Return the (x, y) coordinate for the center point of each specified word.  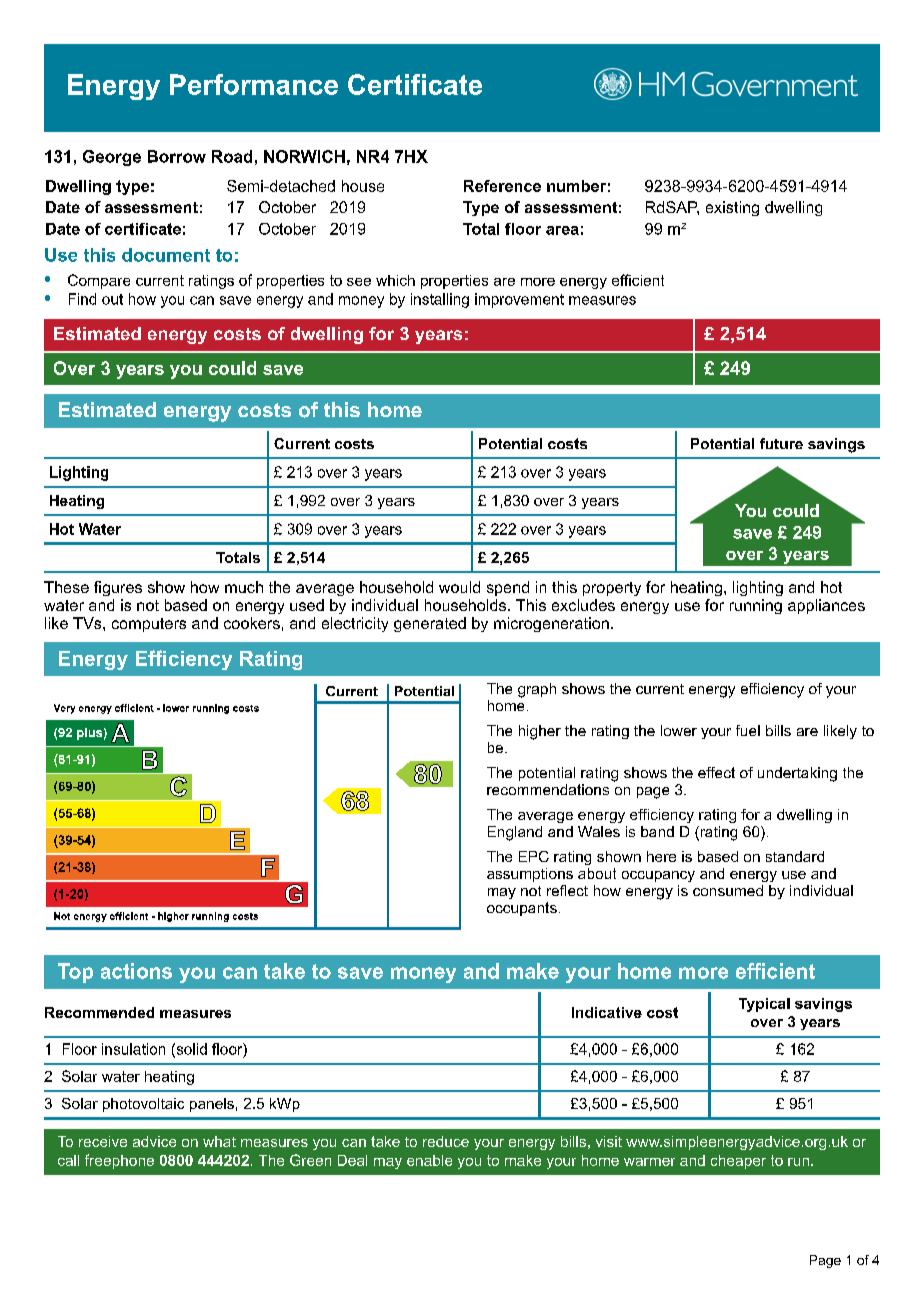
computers (149, 625)
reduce (446, 1141)
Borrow (177, 156)
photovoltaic (143, 1105)
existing (732, 208)
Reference (502, 186)
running (756, 606)
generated (430, 624)
